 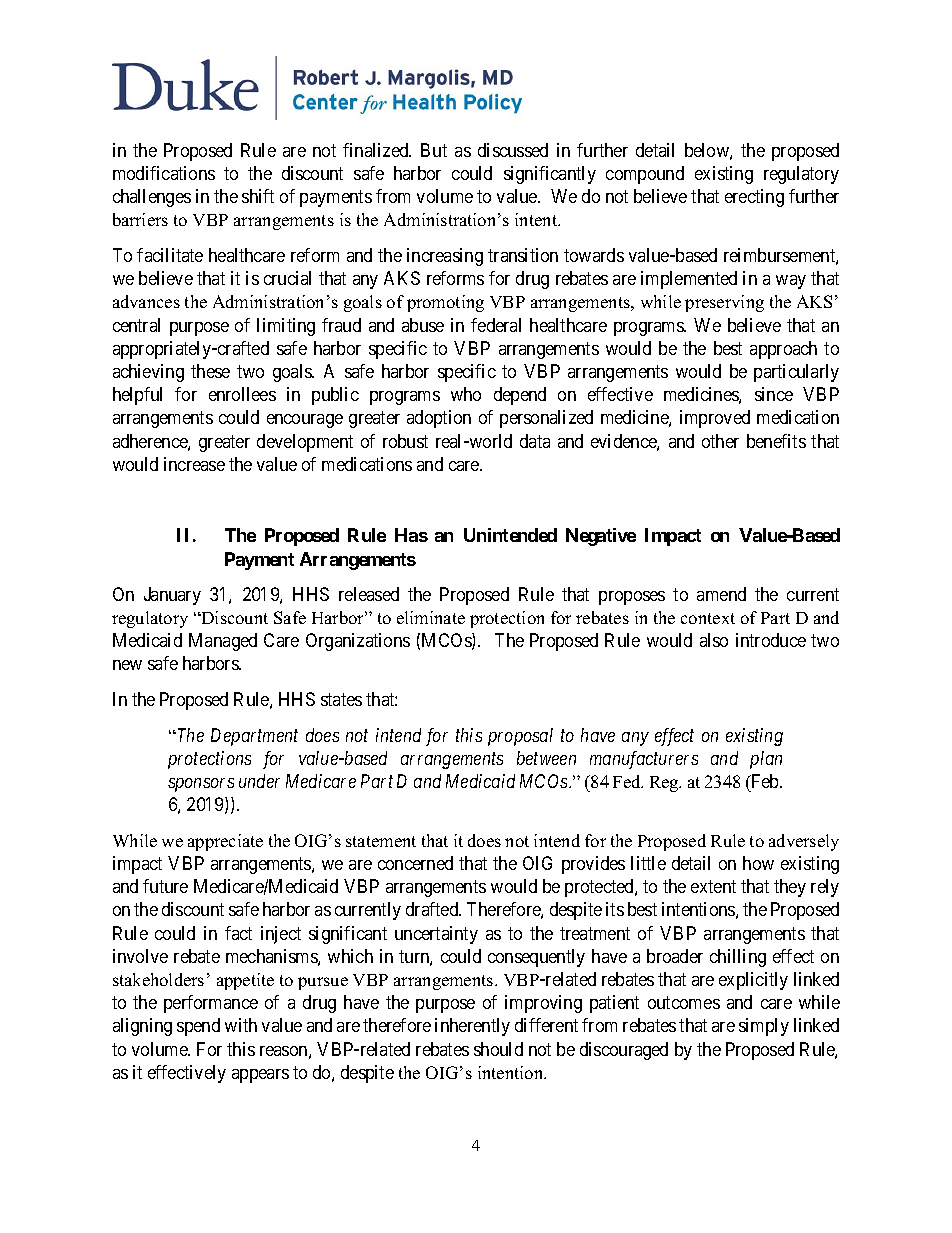 I want to click on eliminate, so click(x=431, y=617).
